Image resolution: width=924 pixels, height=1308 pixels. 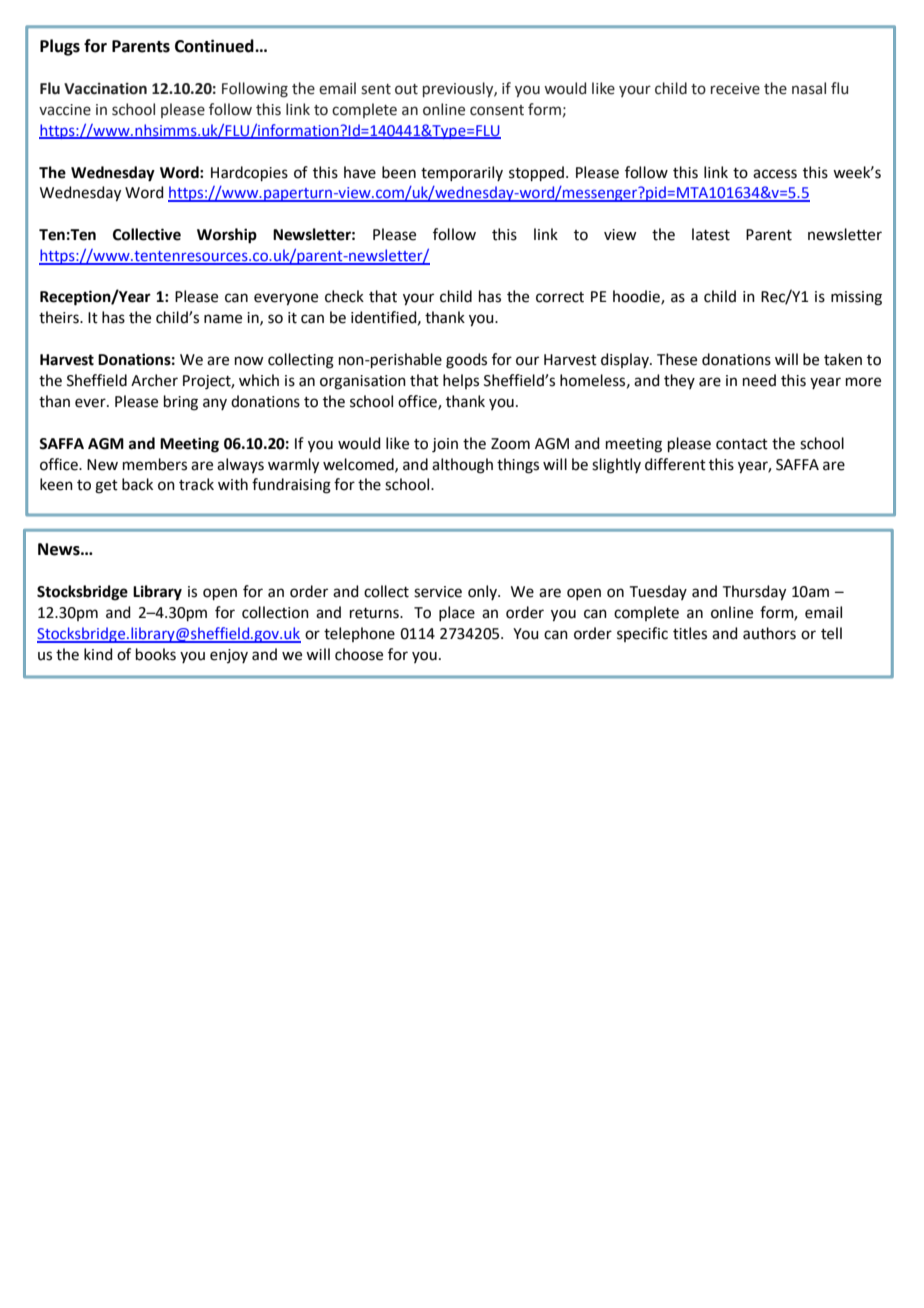 I want to click on place, so click(x=457, y=613).
